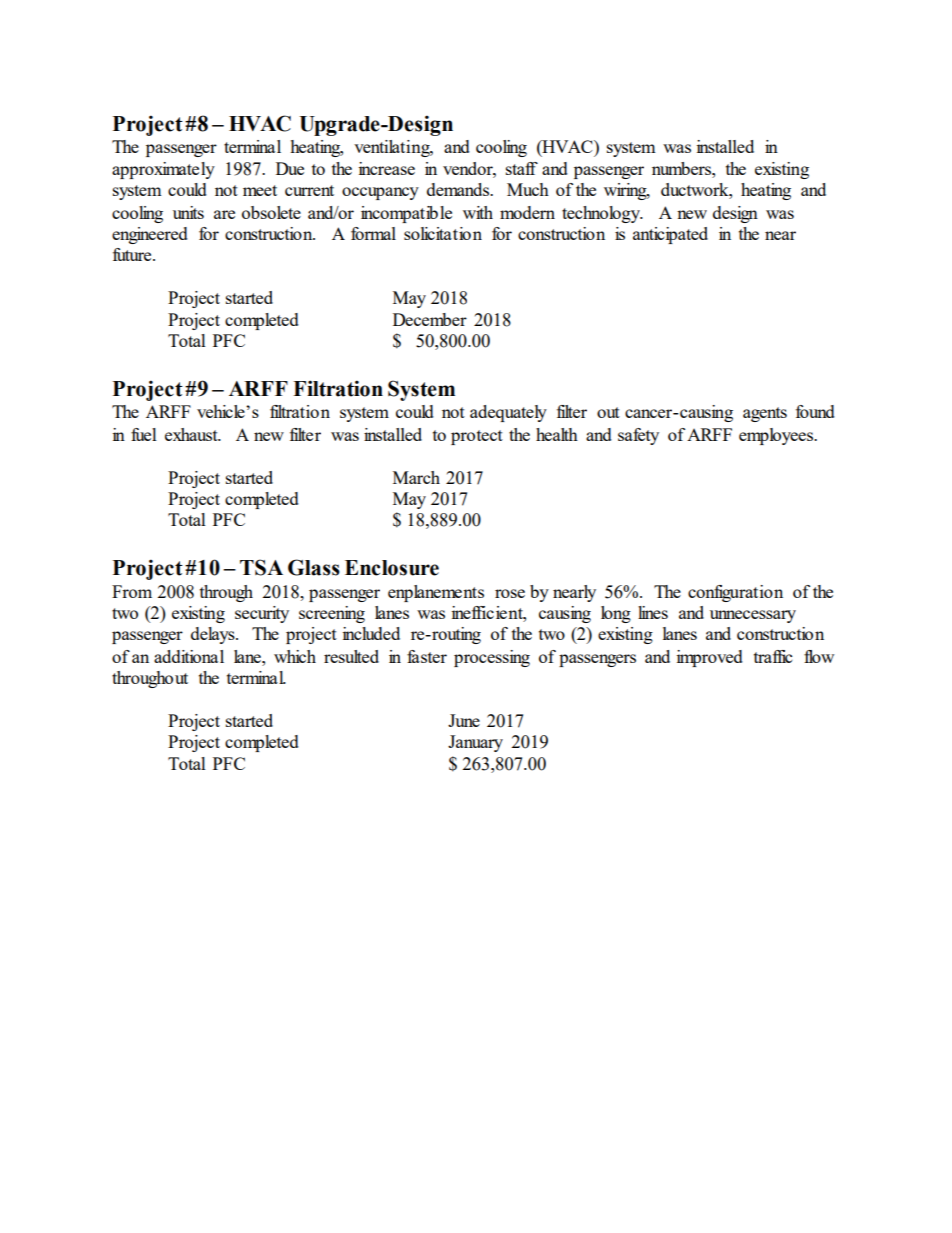 This screenshot has width=952, height=1233. Describe the element at coordinates (459, 189) in the screenshot. I see `demands` at that location.
